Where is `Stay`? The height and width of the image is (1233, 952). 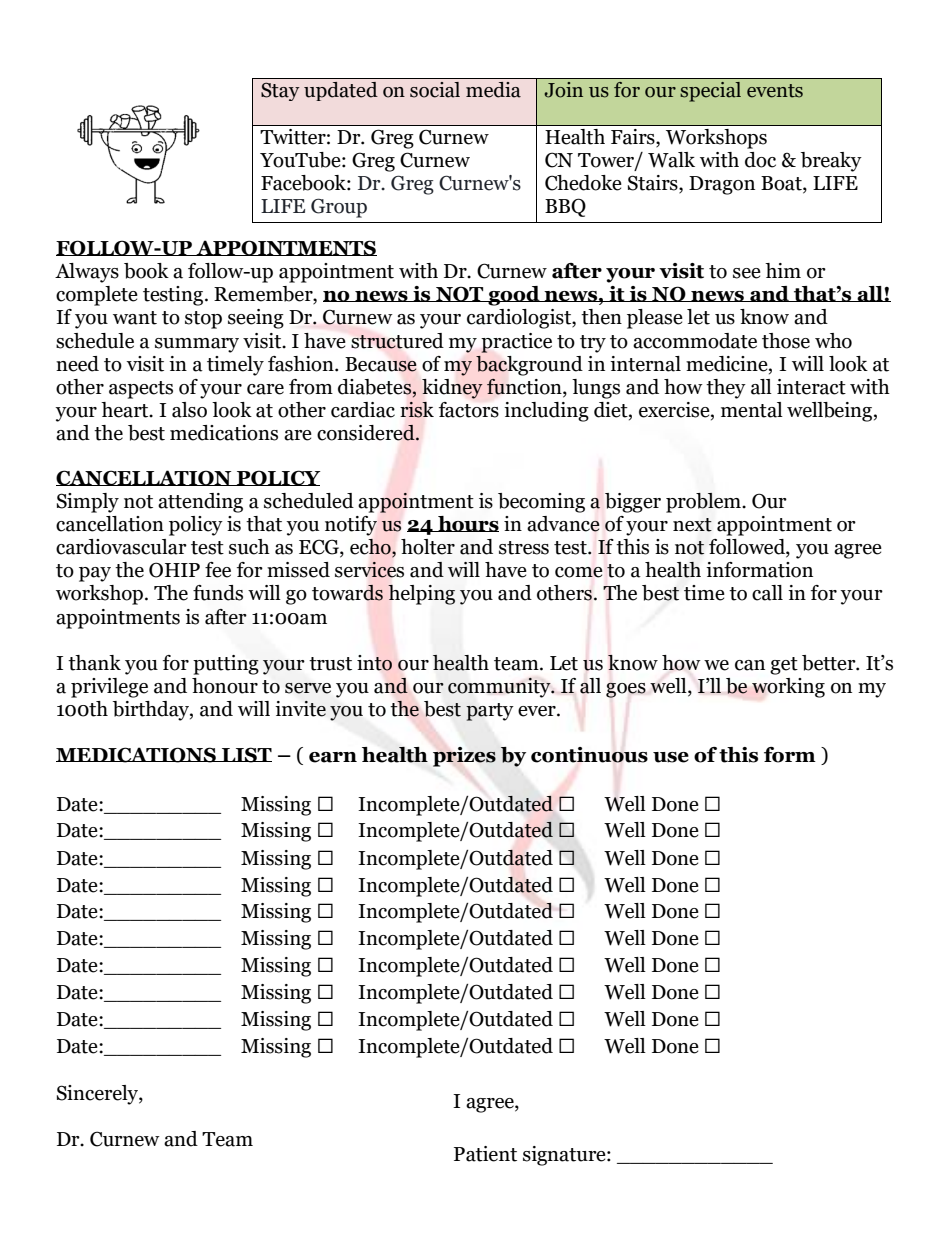
Stay is located at coordinates (280, 91).
